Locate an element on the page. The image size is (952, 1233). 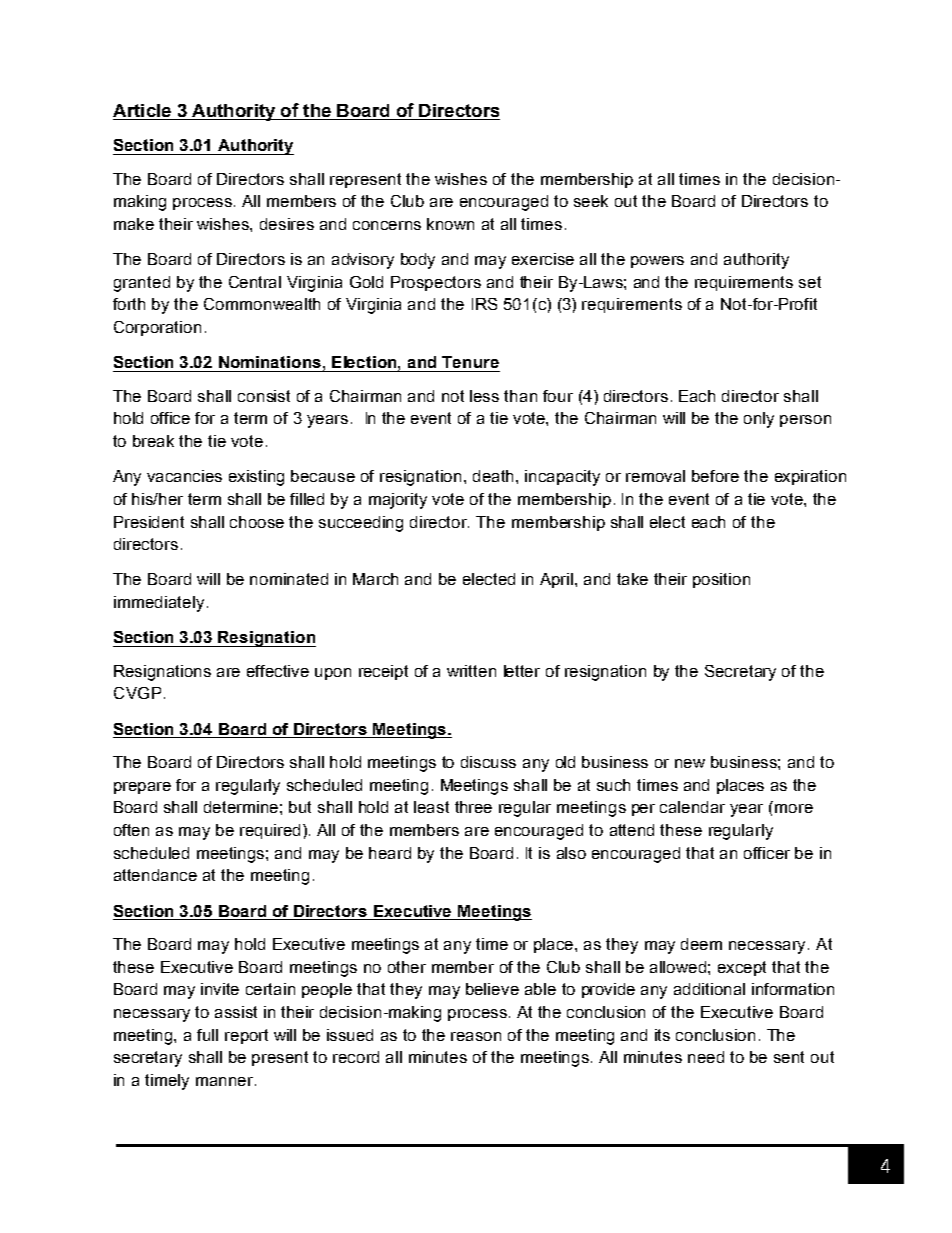
position is located at coordinates (721, 580).
